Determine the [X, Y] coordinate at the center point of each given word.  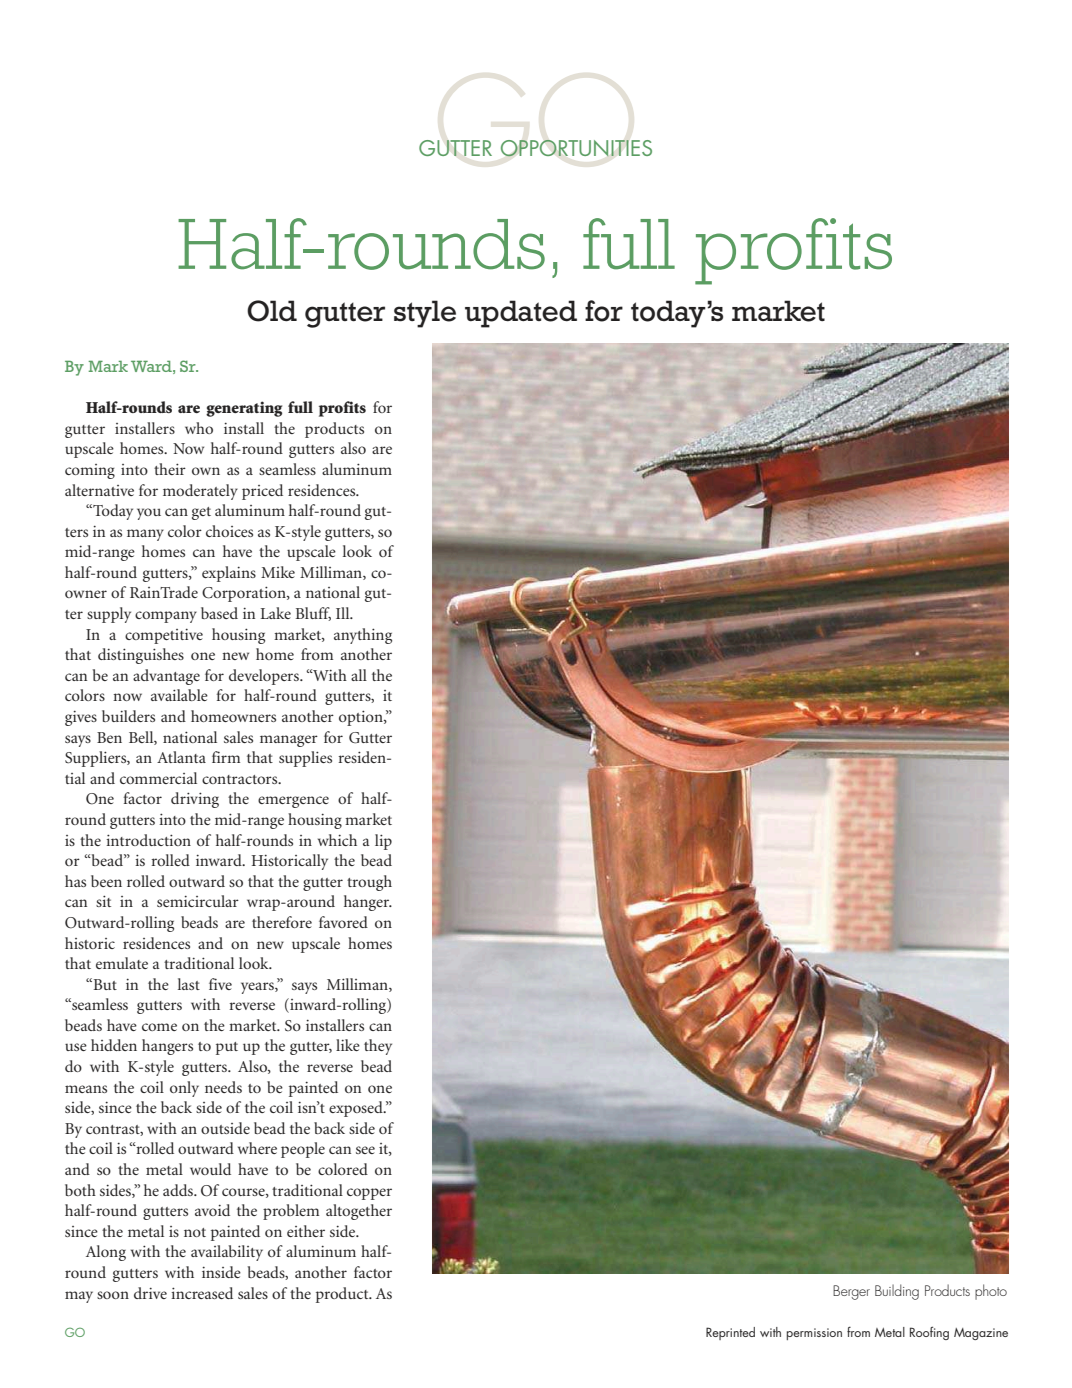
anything [363, 636]
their [170, 469]
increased [202, 1293]
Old [272, 311]
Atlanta [181, 757]
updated [521, 314]
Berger [851, 1292]
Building [897, 1292]
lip [383, 842]
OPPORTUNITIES [576, 148]
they [378, 1047]
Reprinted [730, 1333]
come [159, 1027]
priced [262, 492]
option [362, 718]
